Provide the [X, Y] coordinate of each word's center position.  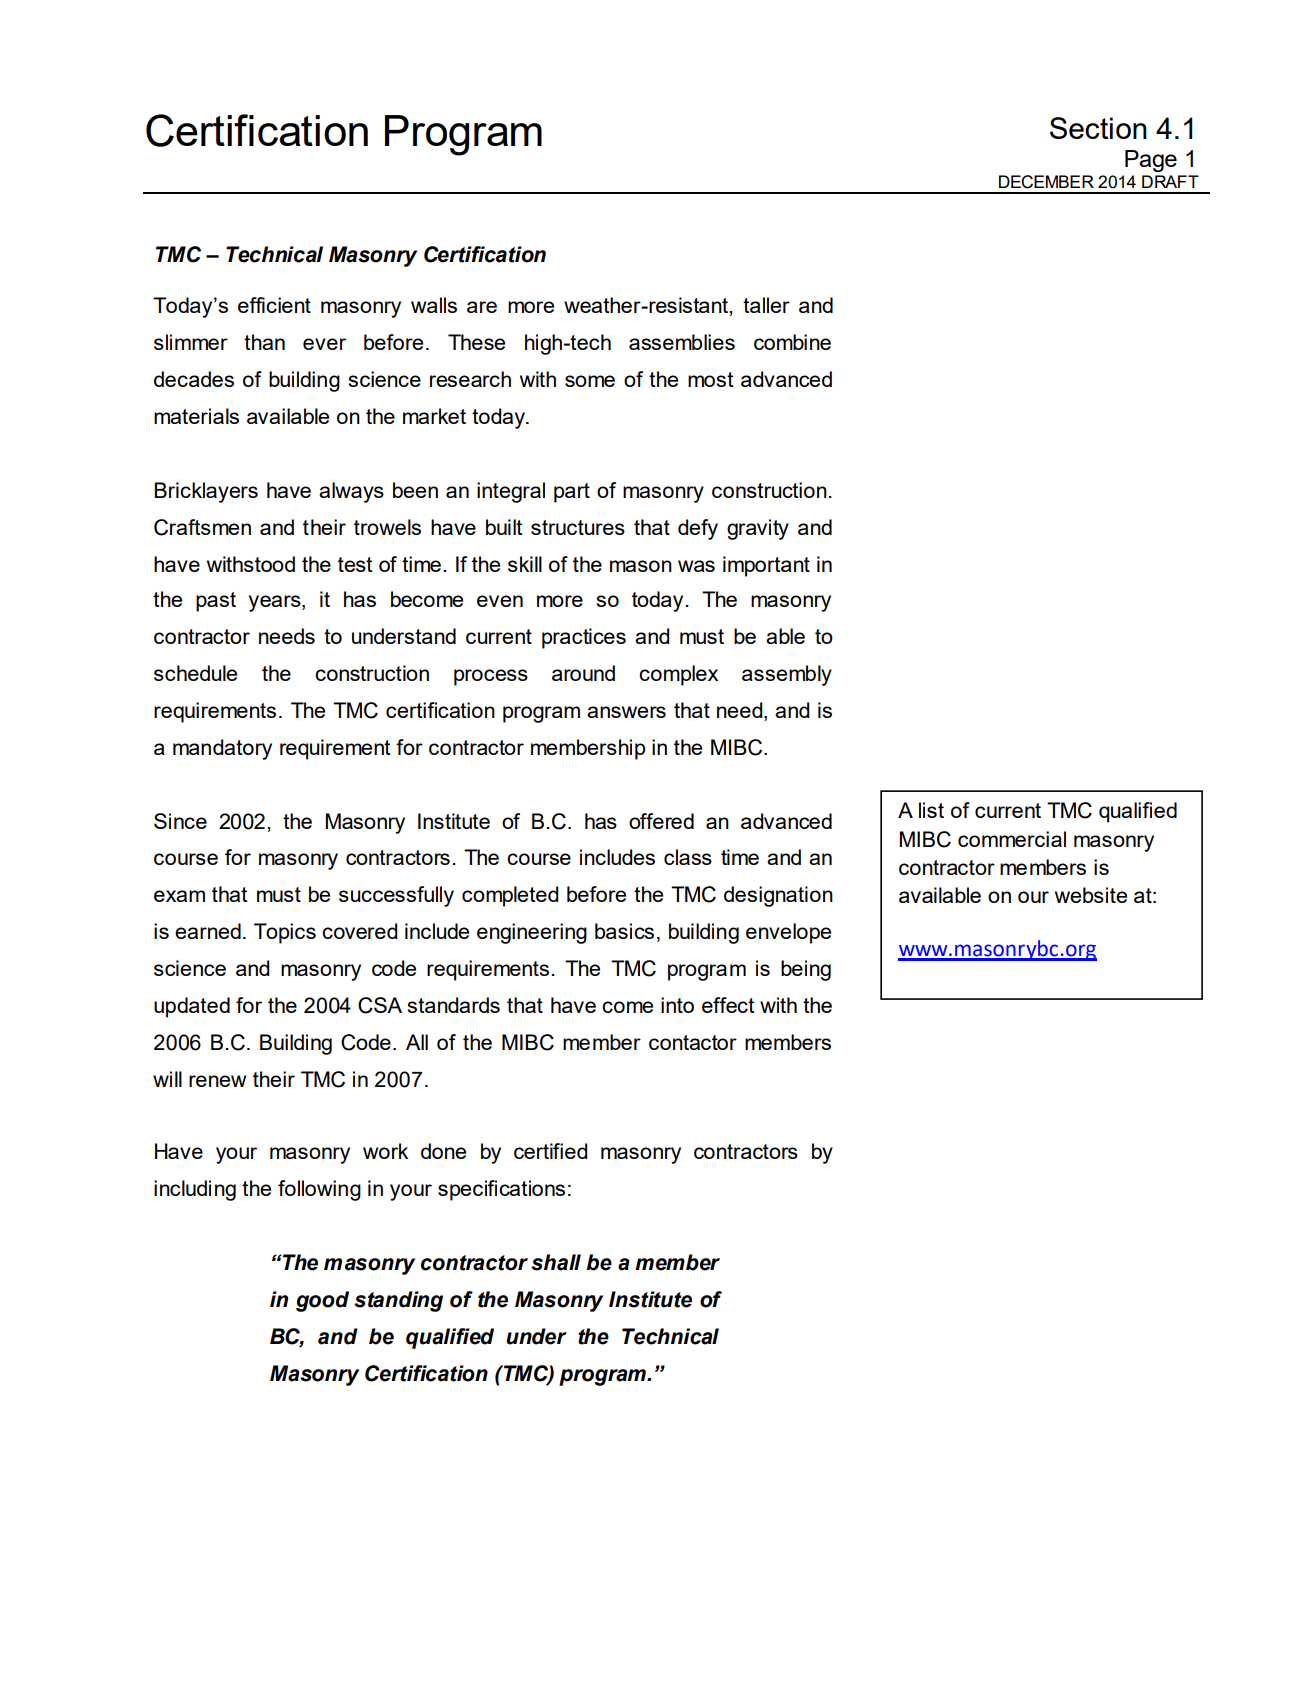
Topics [285, 933]
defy [698, 529]
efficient [274, 305]
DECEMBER [1046, 182]
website [1091, 895]
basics [624, 931]
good [322, 1301]
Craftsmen [202, 527]
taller [766, 305]
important [766, 566]
